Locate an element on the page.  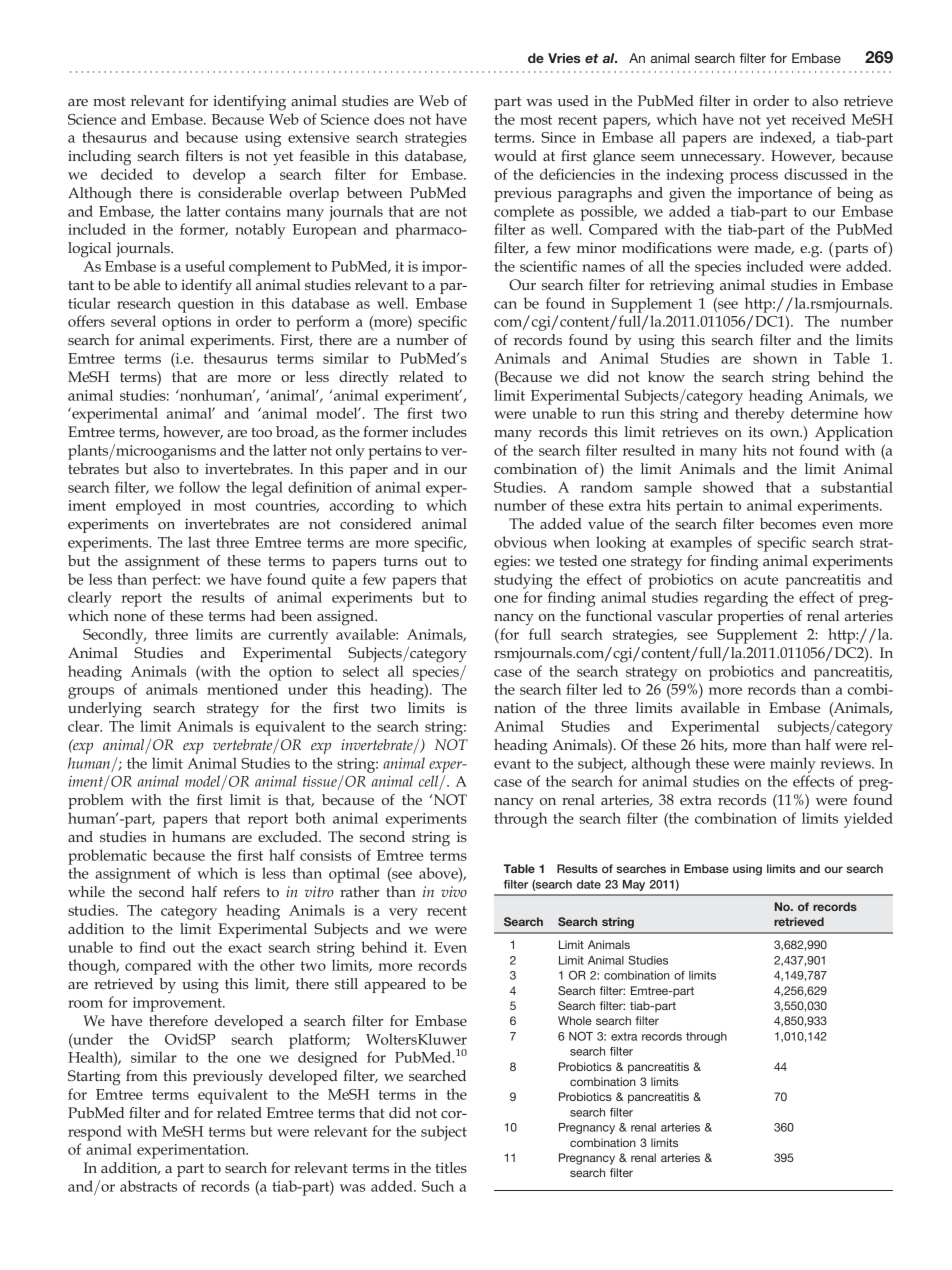
received is located at coordinates (819, 119).
